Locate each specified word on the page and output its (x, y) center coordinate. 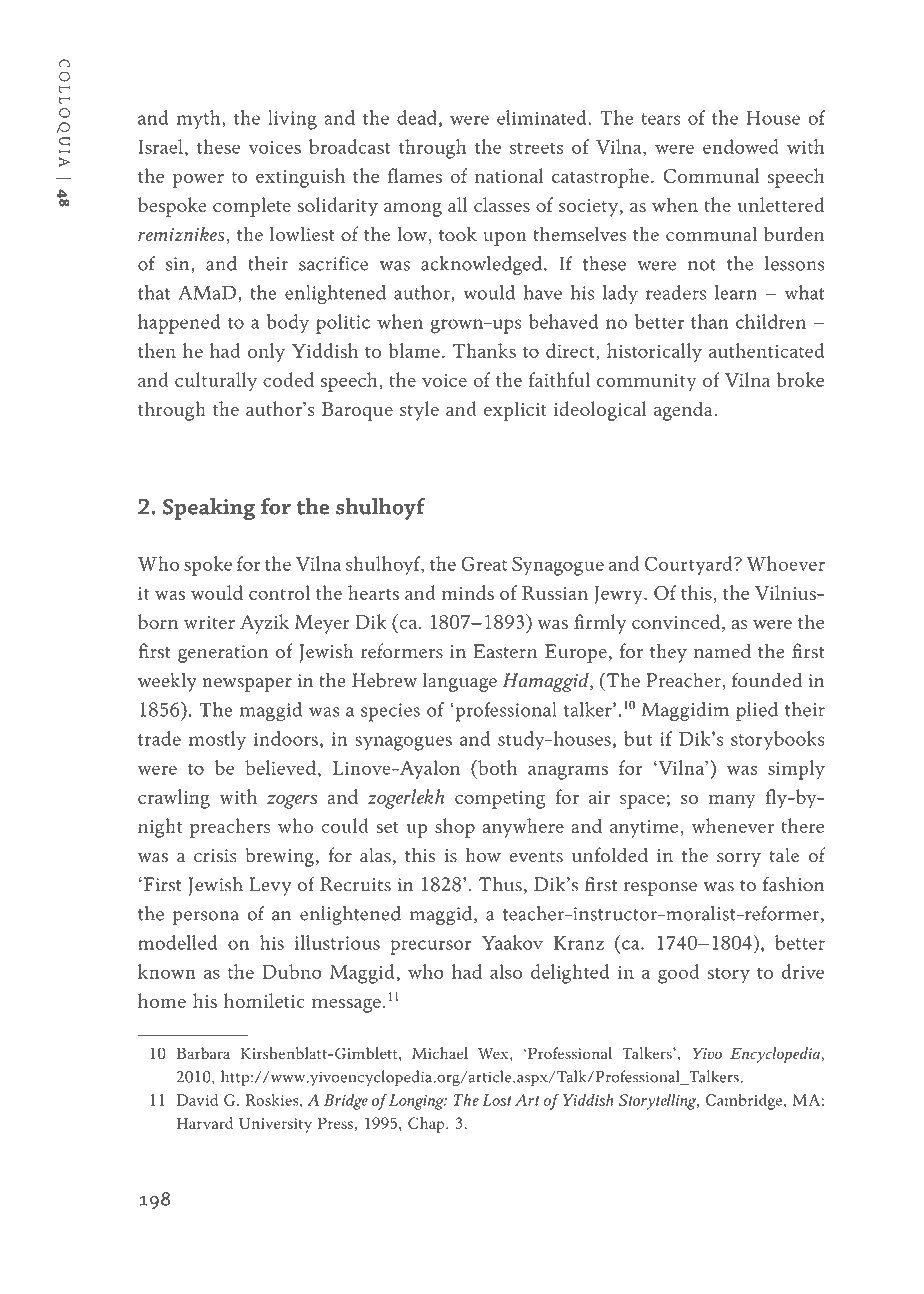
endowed (741, 146)
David (197, 1100)
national (509, 175)
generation (223, 654)
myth (200, 119)
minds (468, 592)
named (722, 650)
